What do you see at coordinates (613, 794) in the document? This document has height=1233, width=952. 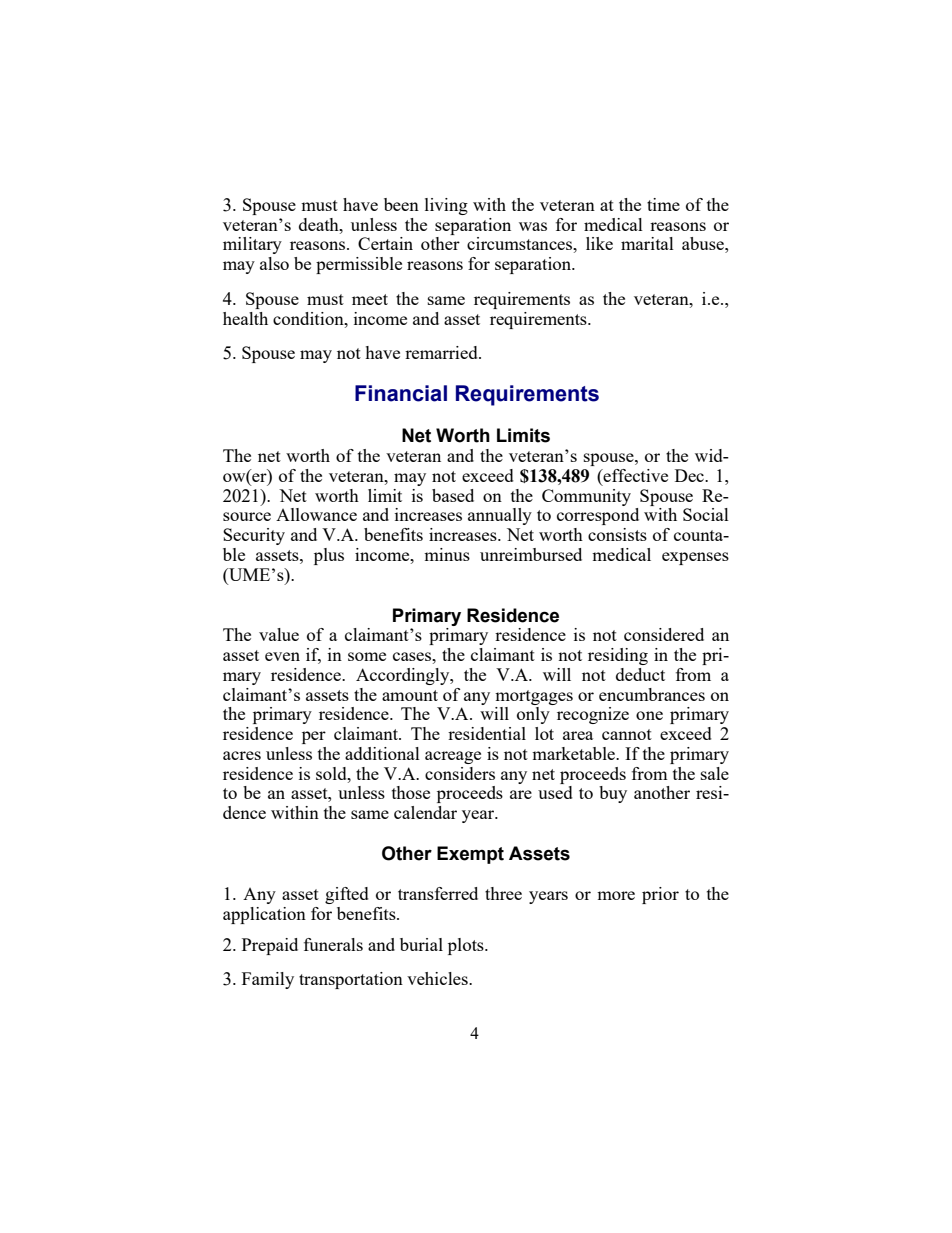 I see `buy` at bounding box center [613, 794].
